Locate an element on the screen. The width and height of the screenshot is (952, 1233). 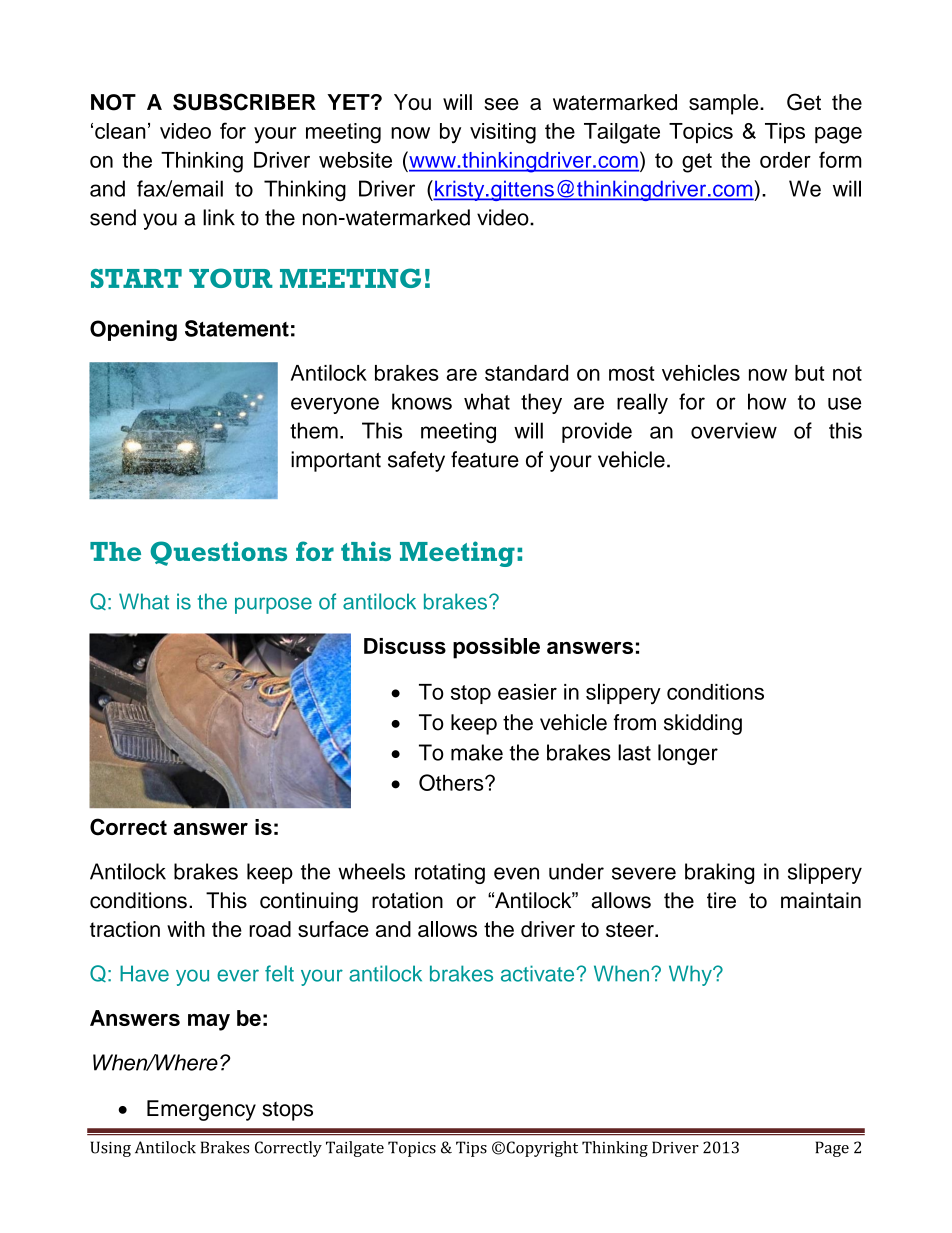
Why is located at coordinates (691, 975).
